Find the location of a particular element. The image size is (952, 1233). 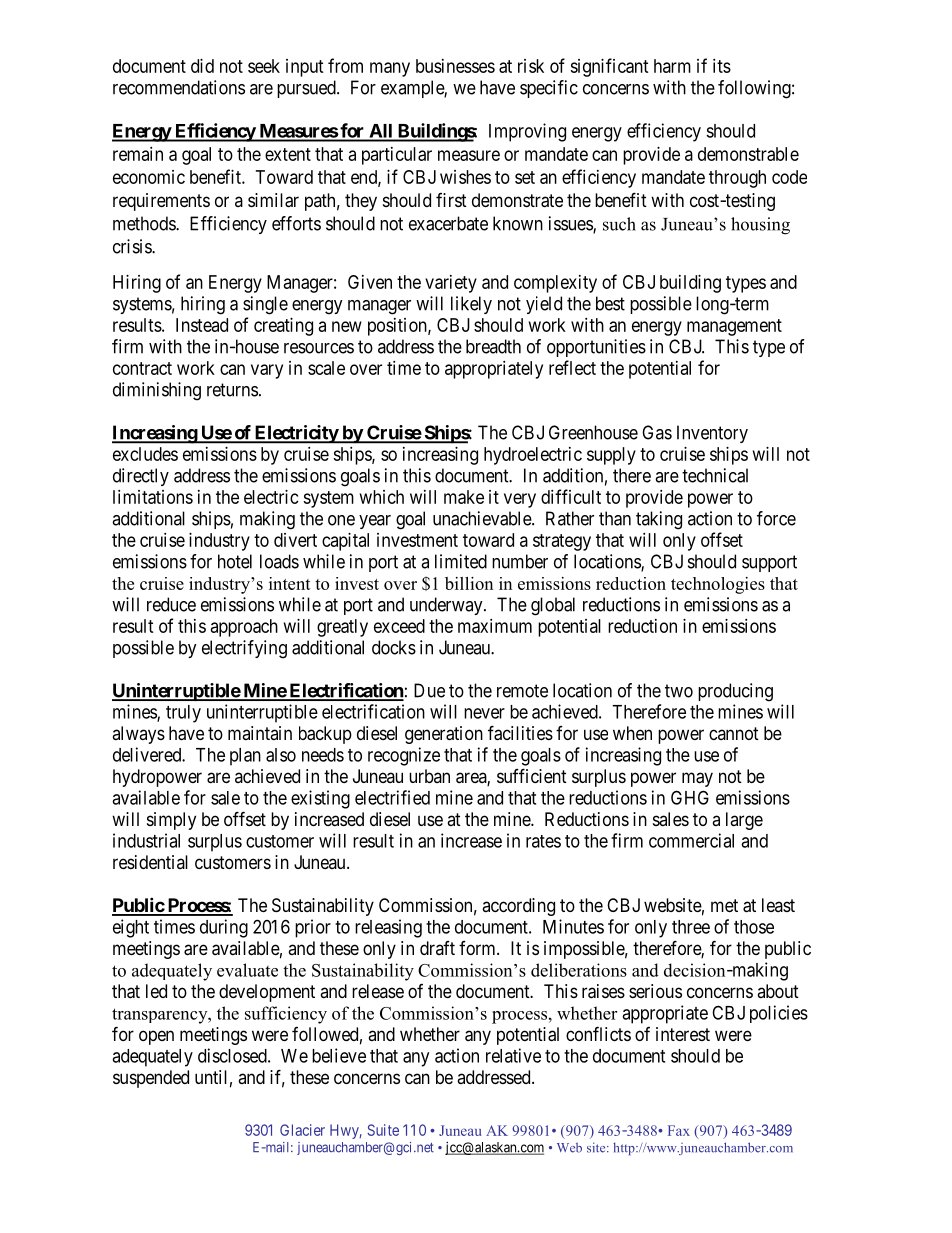

plan is located at coordinates (245, 757).
